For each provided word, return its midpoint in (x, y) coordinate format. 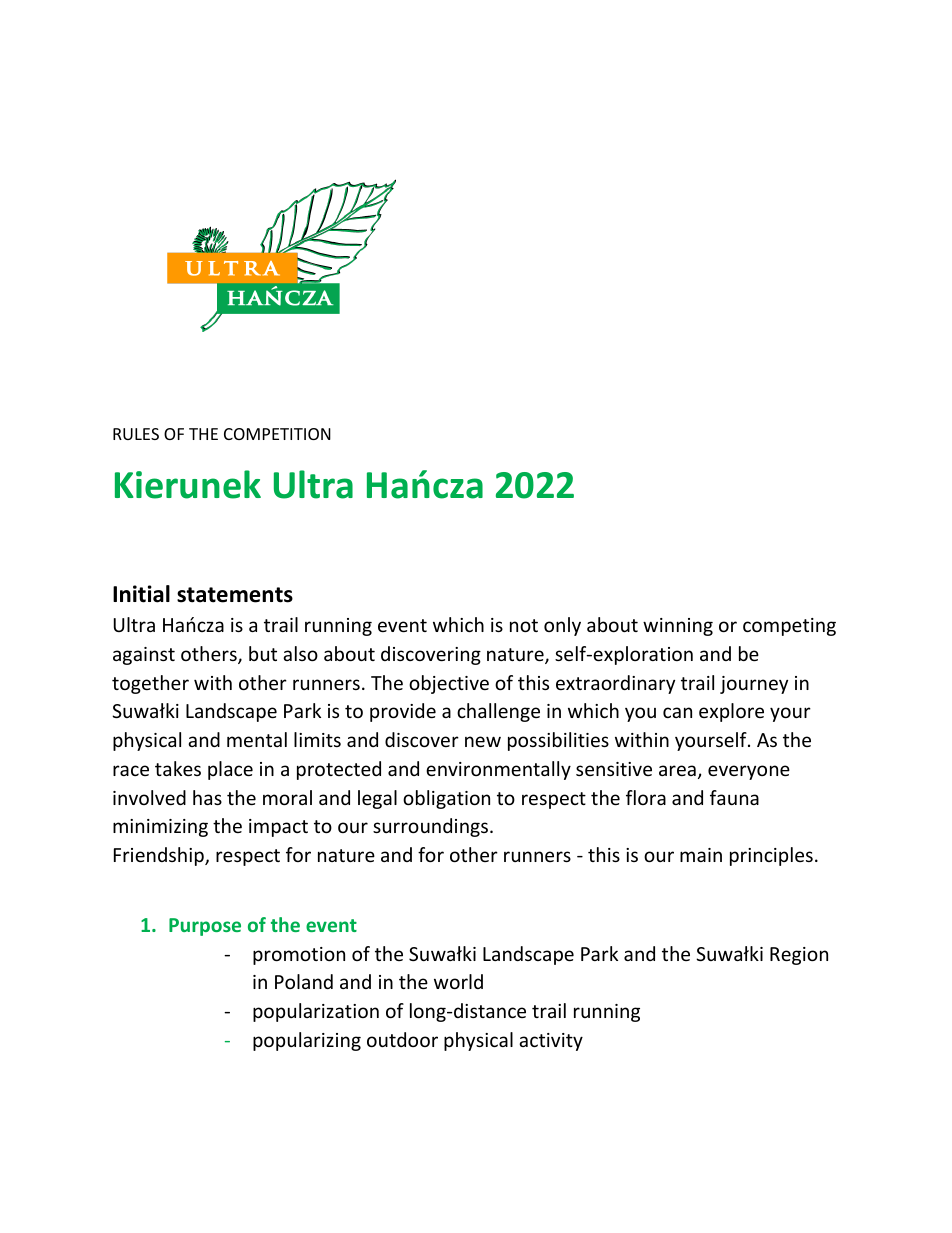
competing (789, 627)
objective (449, 684)
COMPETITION (277, 434)
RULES (136, 434)
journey (754, 685)
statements (235, 595)
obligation (446, 799)
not (524, 625)
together (150, 684)
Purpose (205, 927)
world (458, 981)
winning (678, 627)
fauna (734, 797)
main (701, 855)
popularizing (307, 1041)
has (207, 797)
